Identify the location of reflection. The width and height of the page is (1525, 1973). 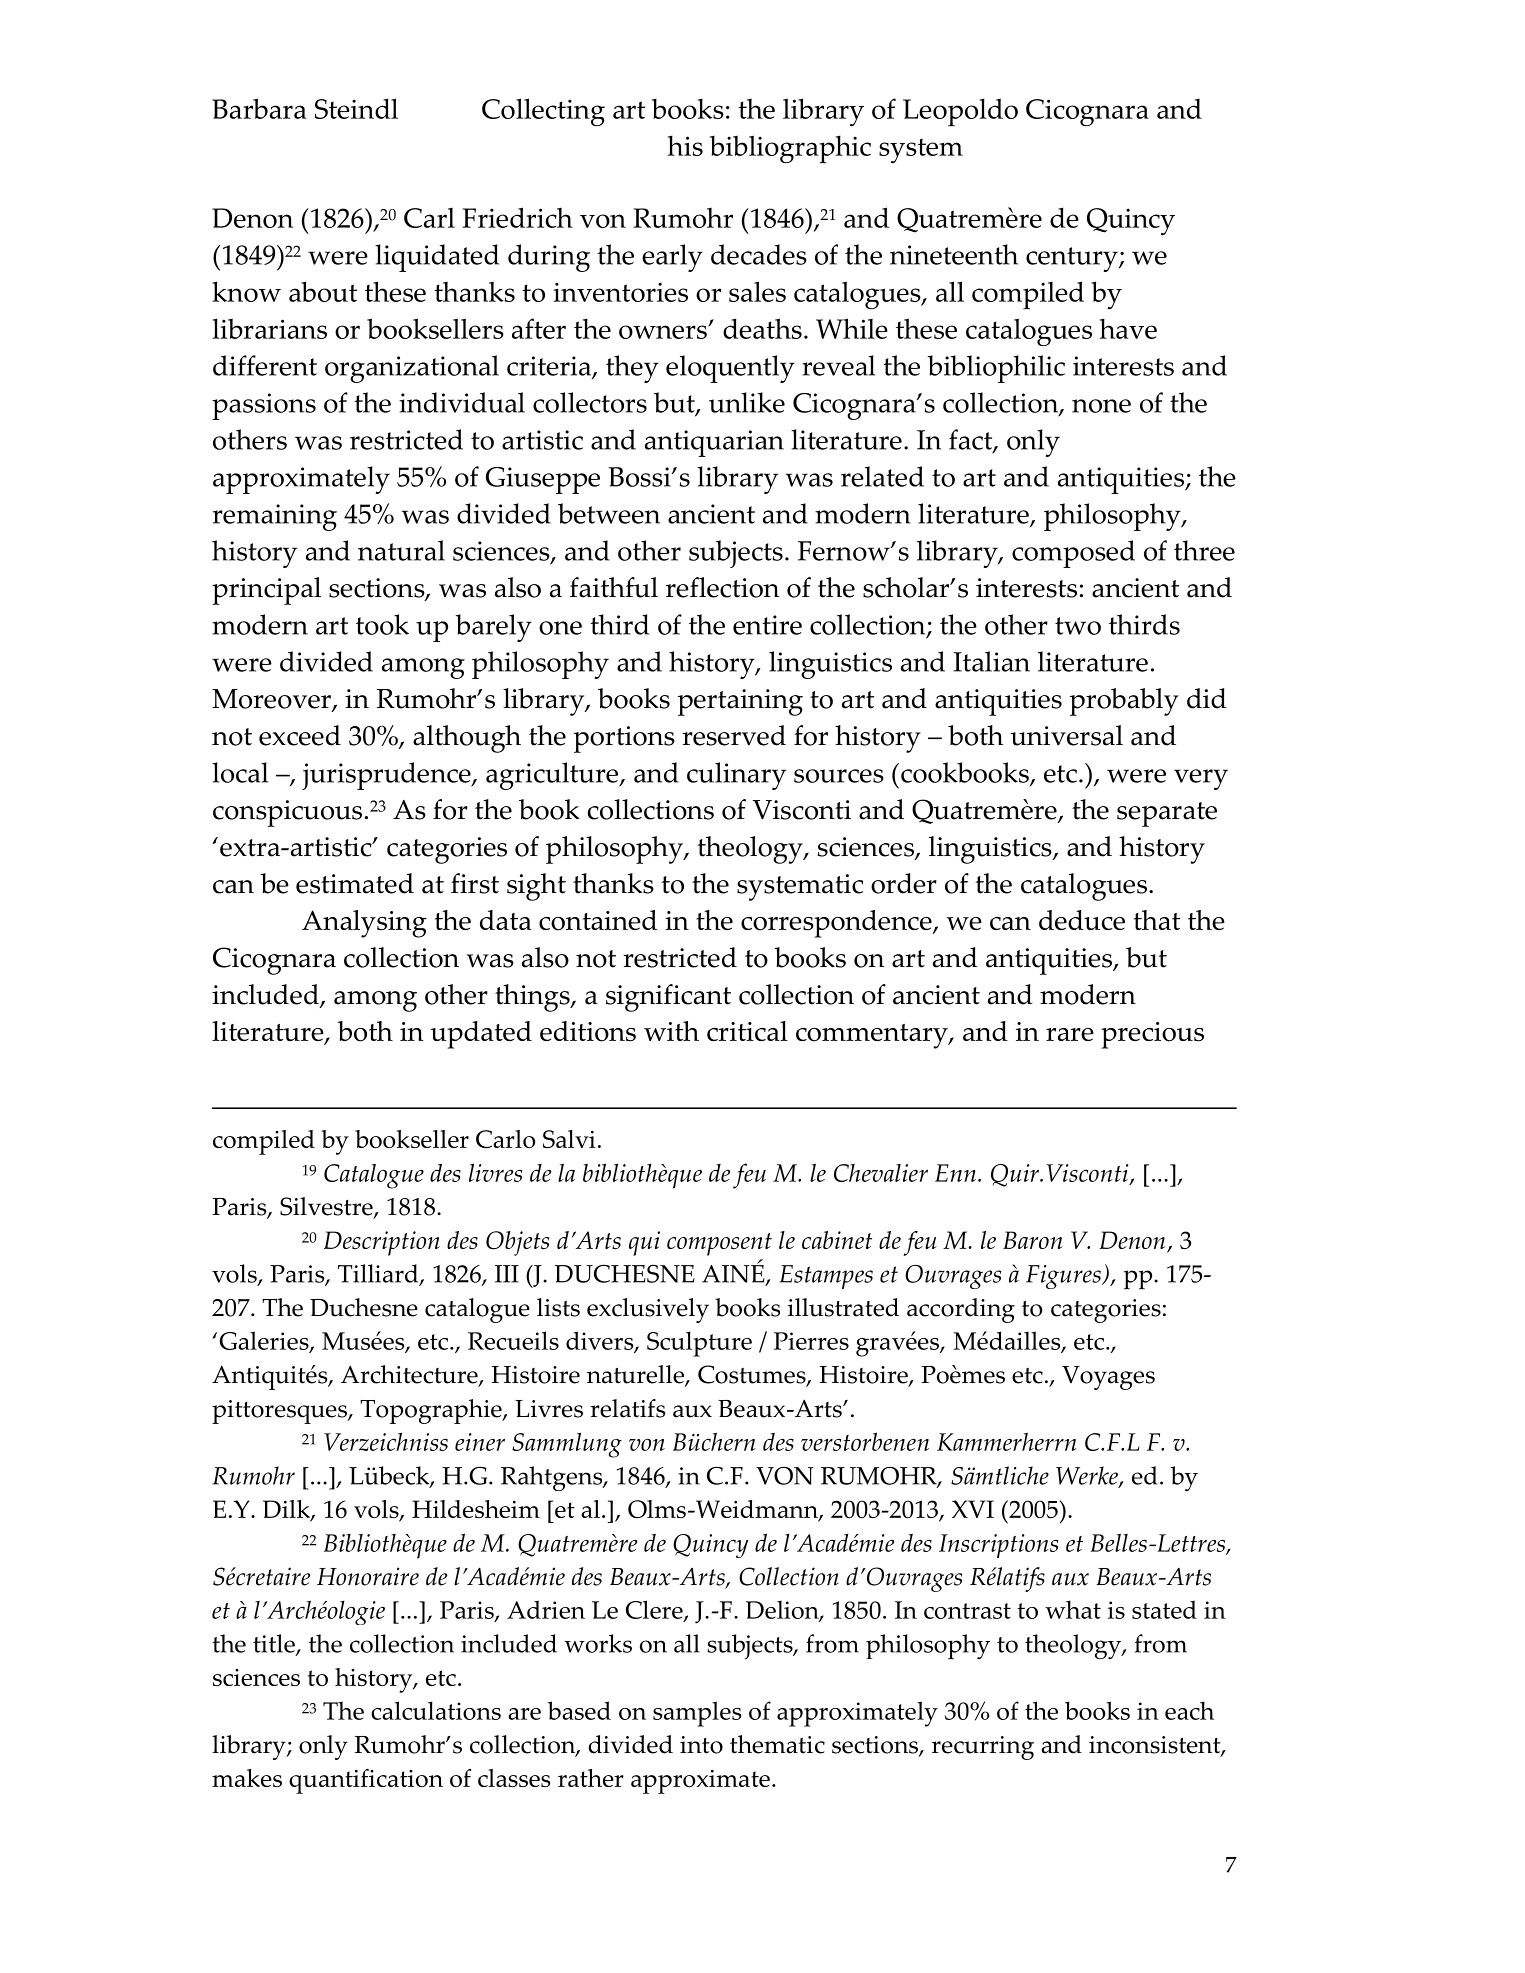
(722, 587).
